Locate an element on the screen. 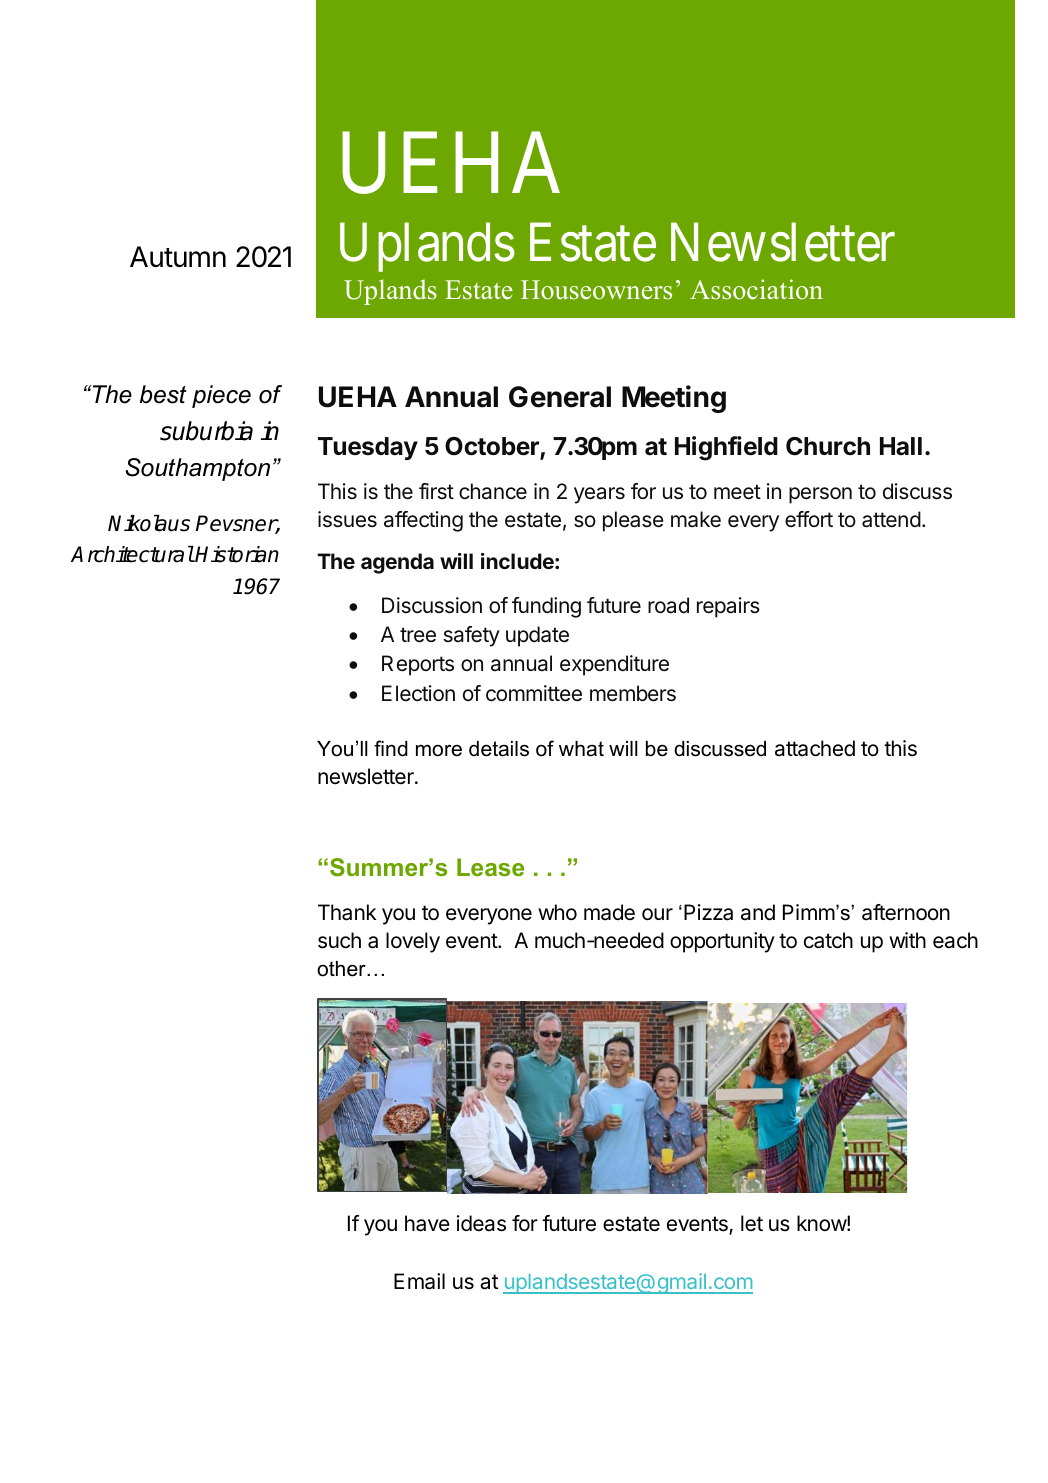  General is located at coordinates (560, 397).
